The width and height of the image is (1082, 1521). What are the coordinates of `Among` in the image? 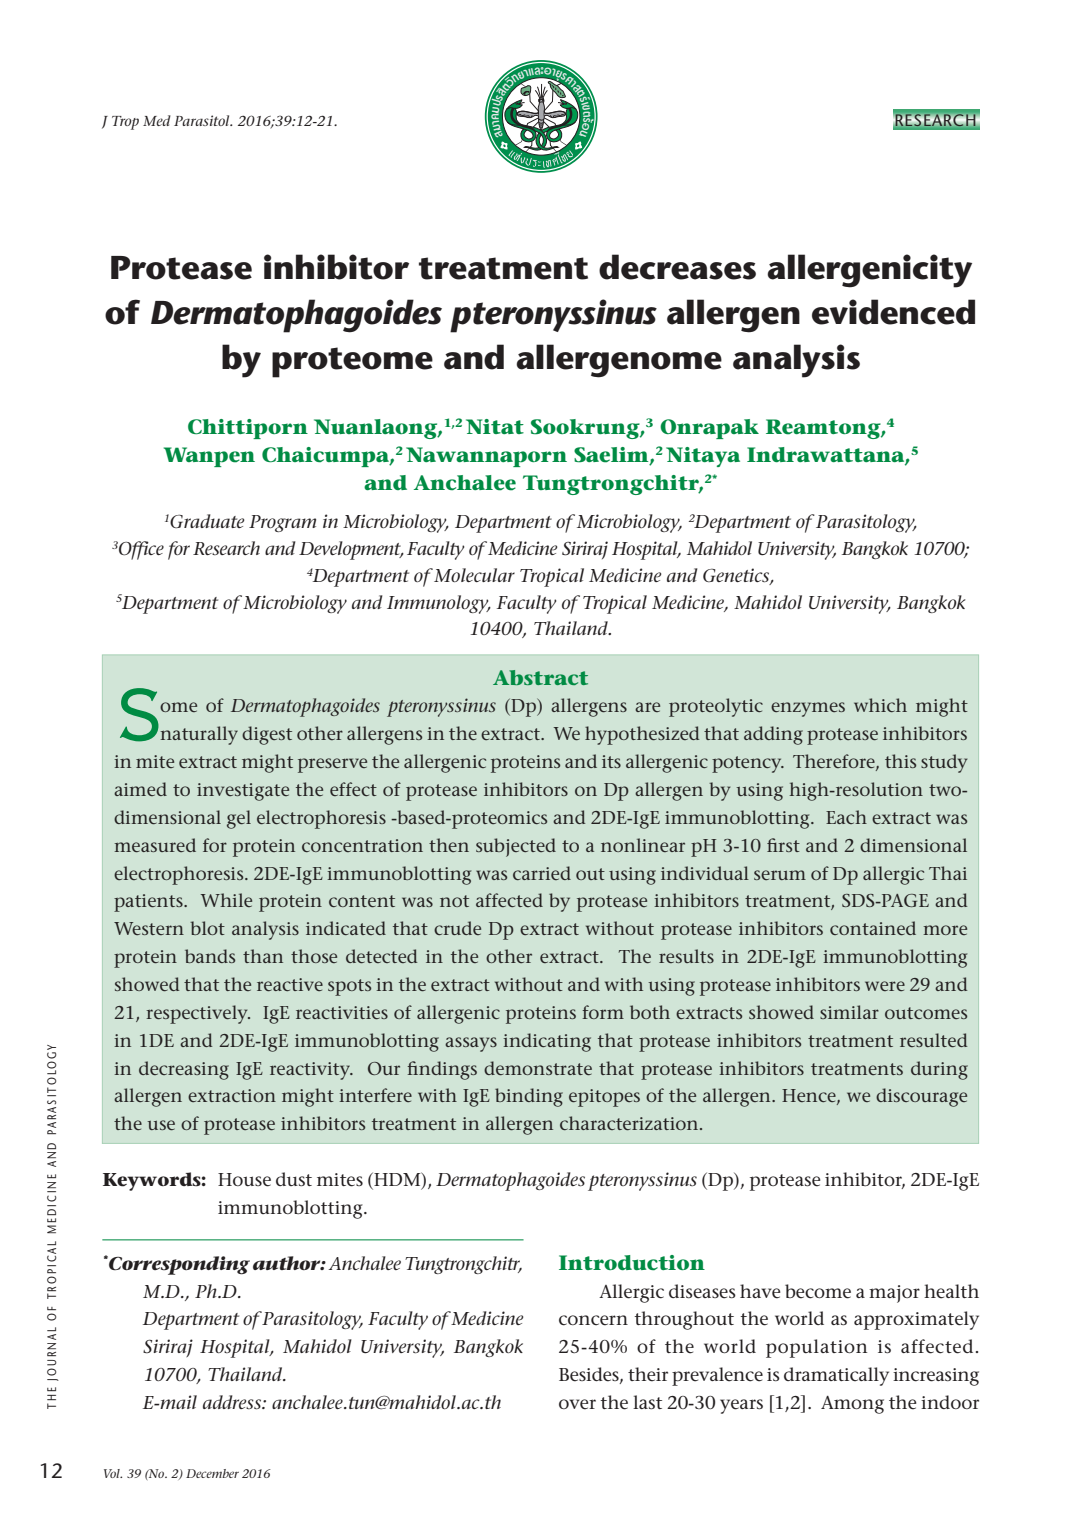 It's located at (852, 1405).
